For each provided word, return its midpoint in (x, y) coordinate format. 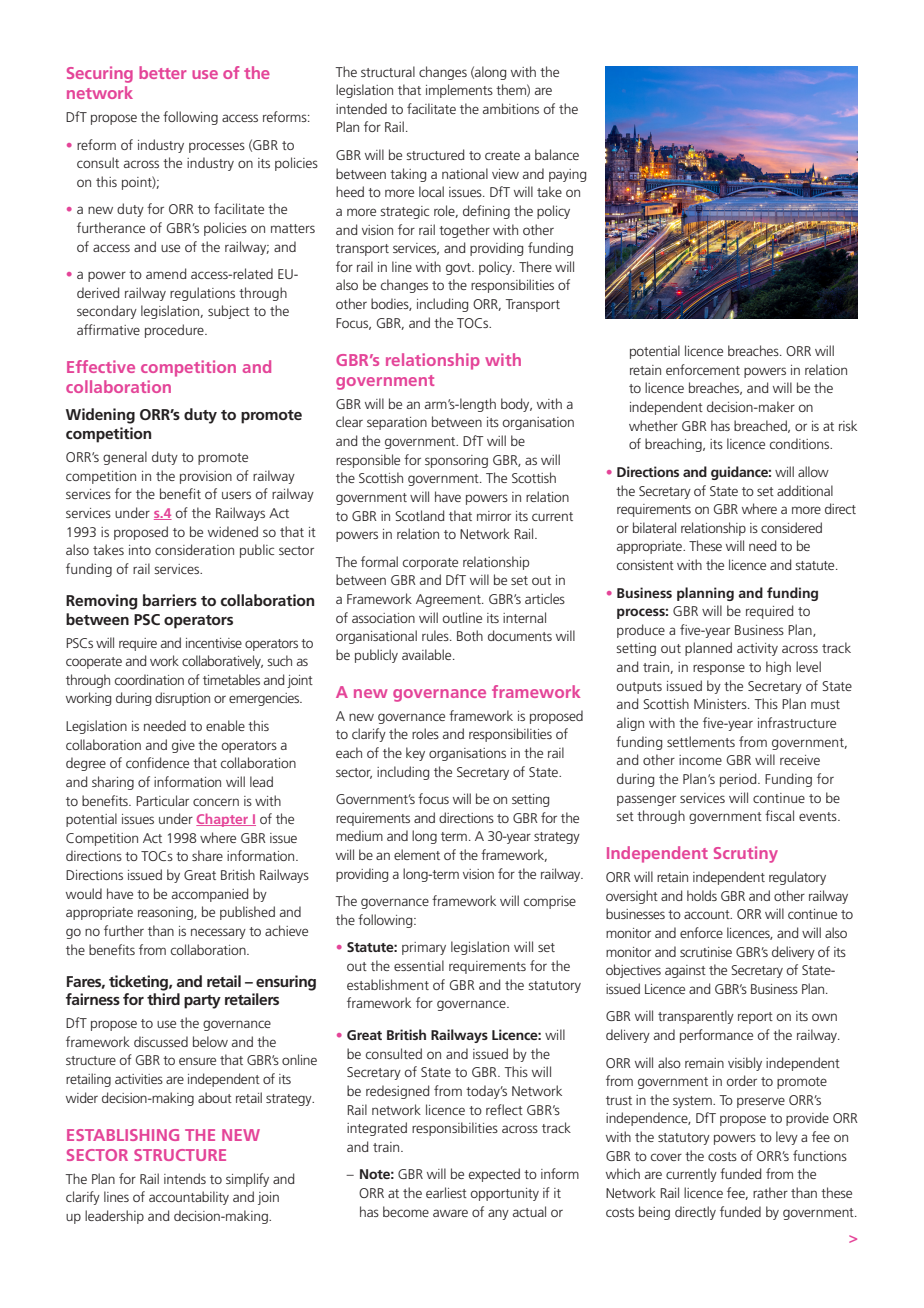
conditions (801, 443)
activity (757, 649)
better (162, 72)
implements (459, 91)
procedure (175, 331)
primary (424, 948)
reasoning (166, 913)
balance (557, 154)
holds (702, 895)
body (516, 405)
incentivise (214, 643)
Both (470, 635)
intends (185, 1178)
